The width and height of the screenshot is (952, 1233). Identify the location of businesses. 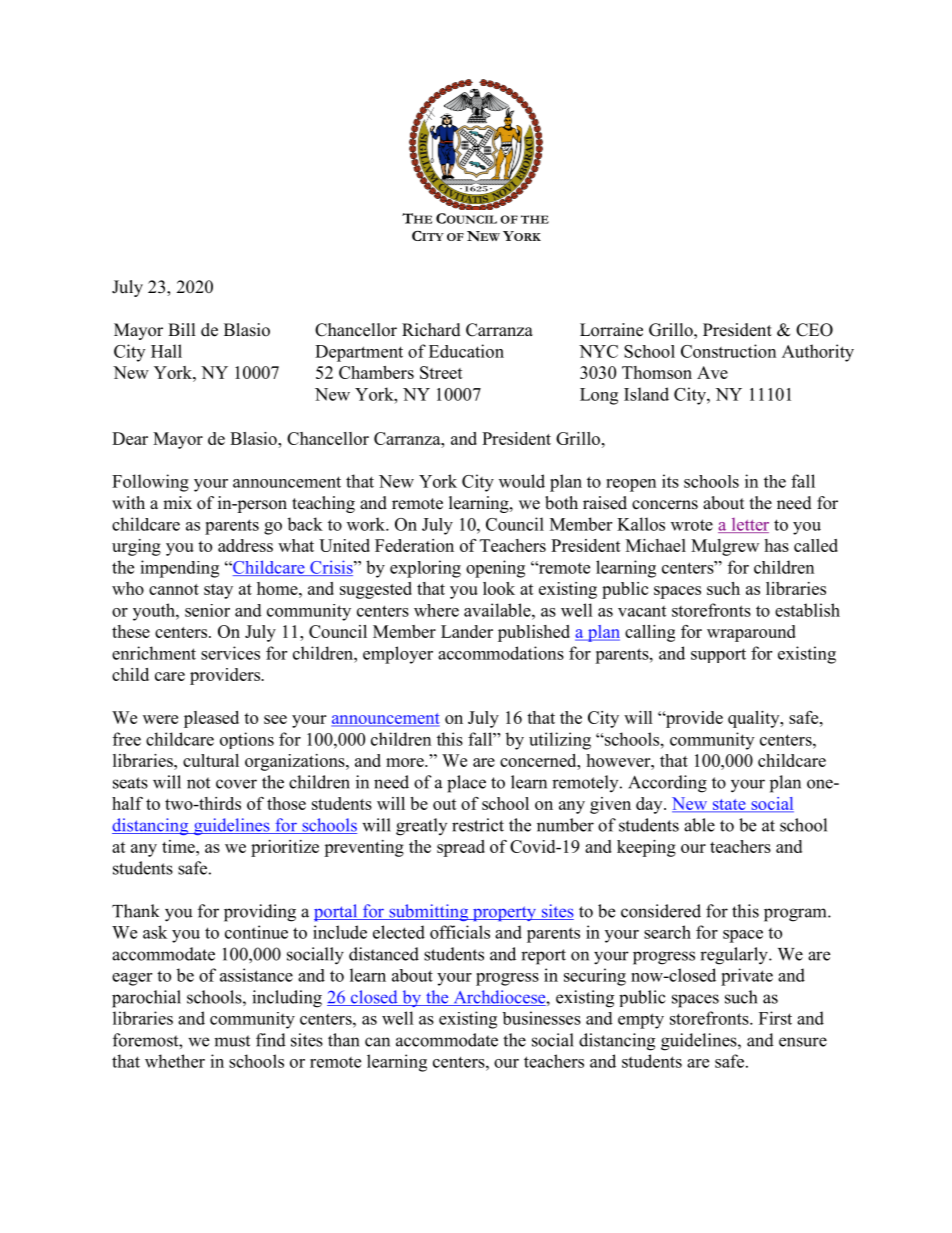
(541, 1018).
